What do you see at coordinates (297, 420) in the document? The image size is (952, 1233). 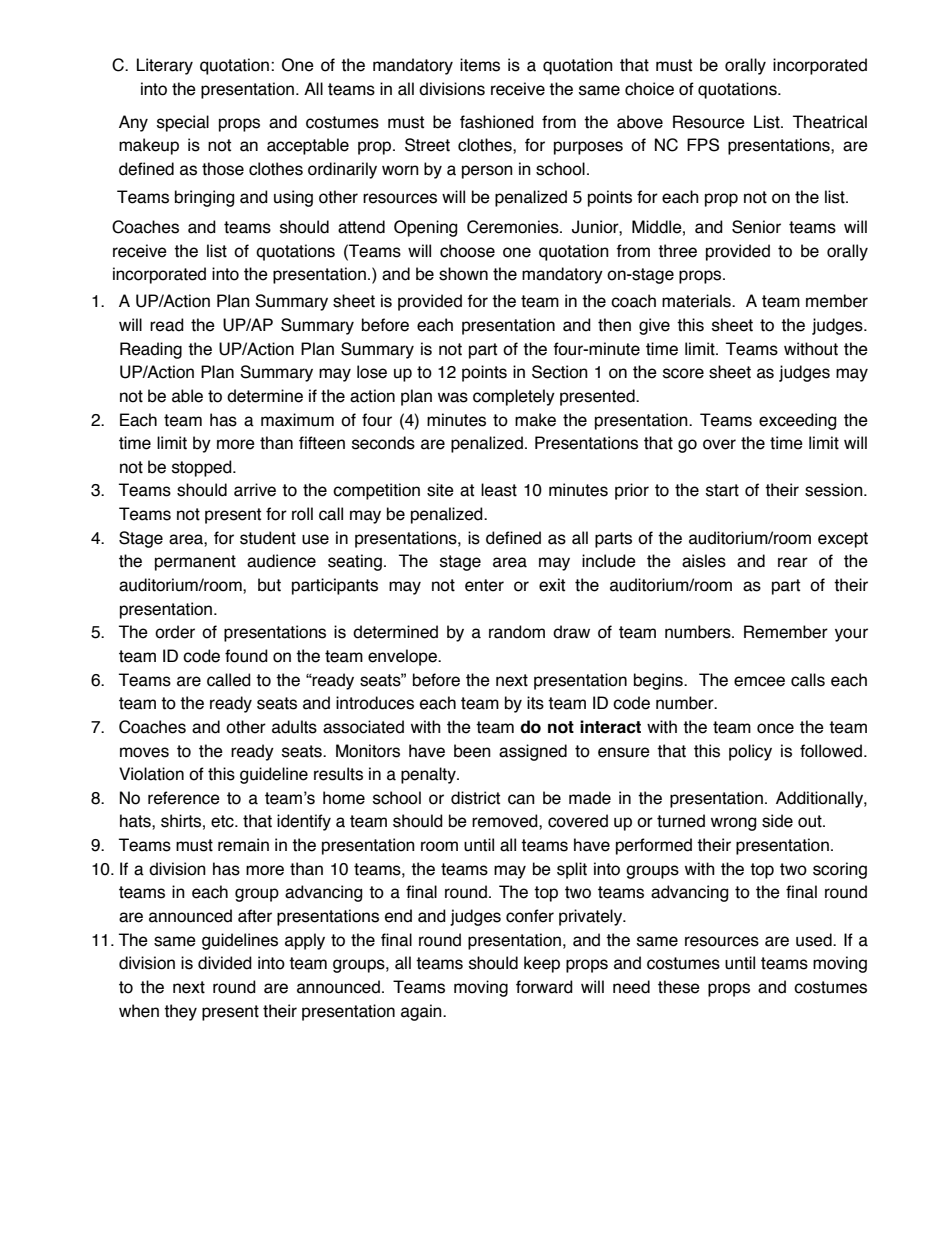 I see `maximum` at bounding box center [297, 420].
